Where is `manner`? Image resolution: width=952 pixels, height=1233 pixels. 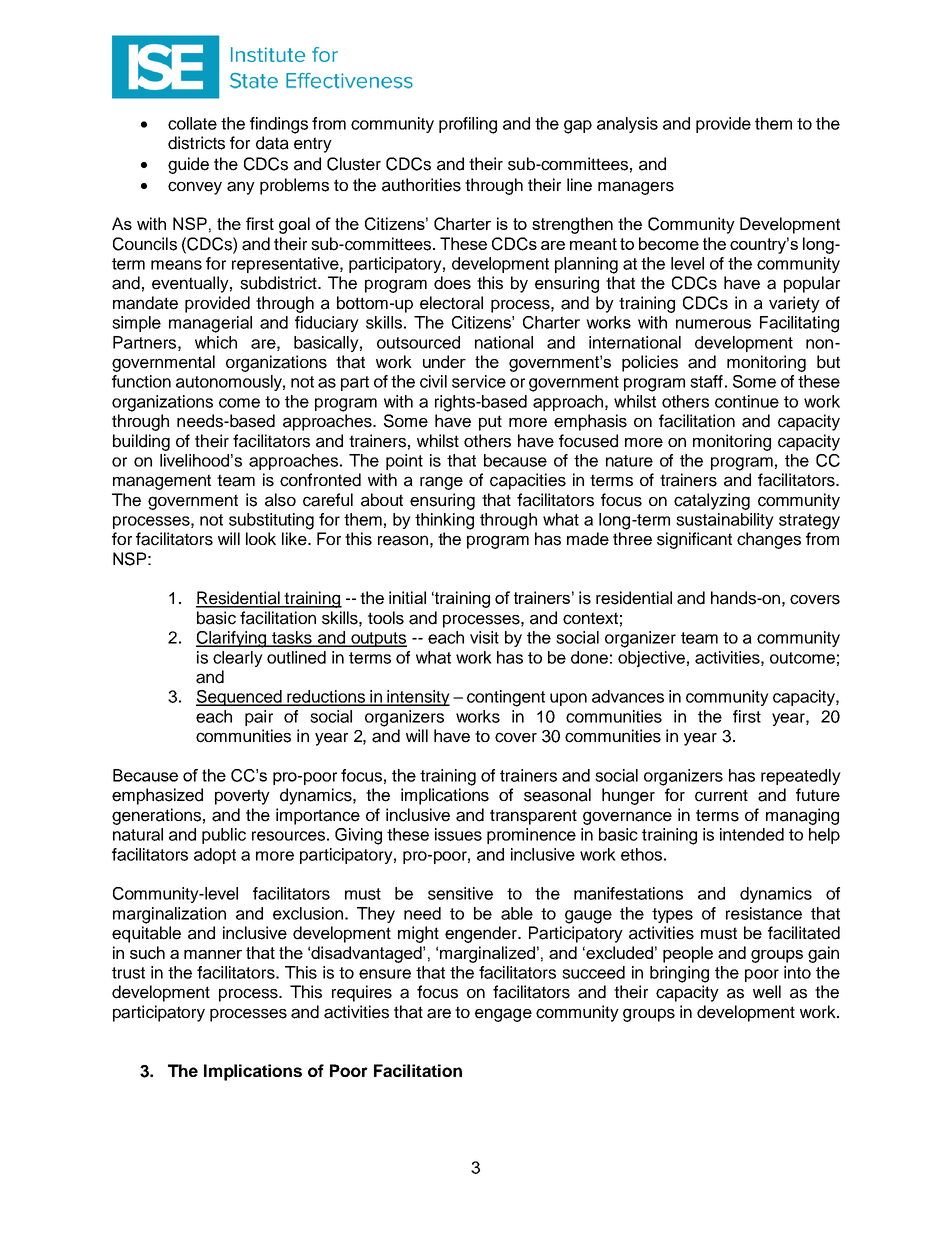 manner is located at coordinates (213, 954).
